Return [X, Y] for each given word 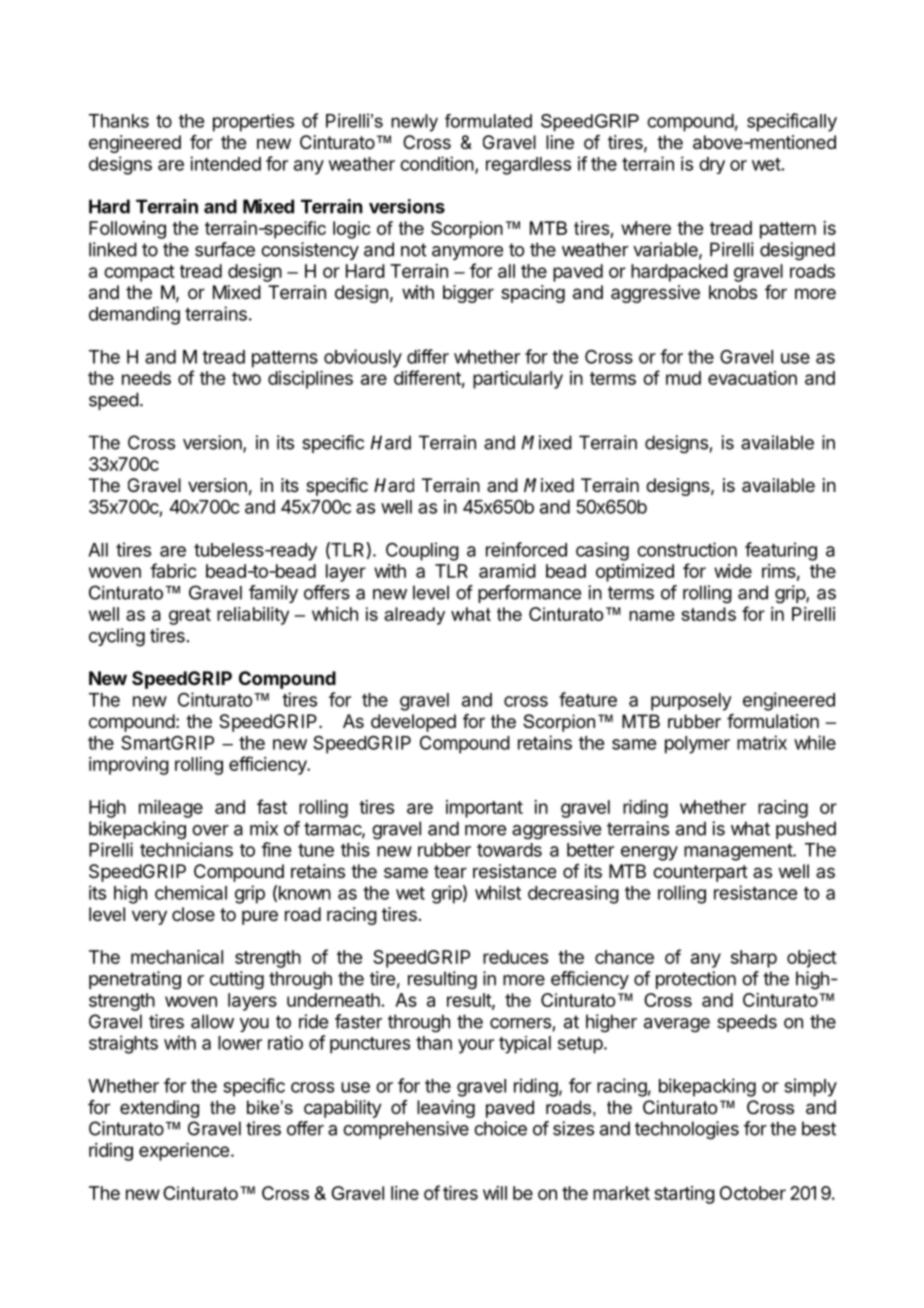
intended [225, 163]
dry [712, 165]
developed [413, 723]
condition [437, 163]
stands [708, 614]
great [190, 616]
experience [184, 1152]
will [495, 1193]
